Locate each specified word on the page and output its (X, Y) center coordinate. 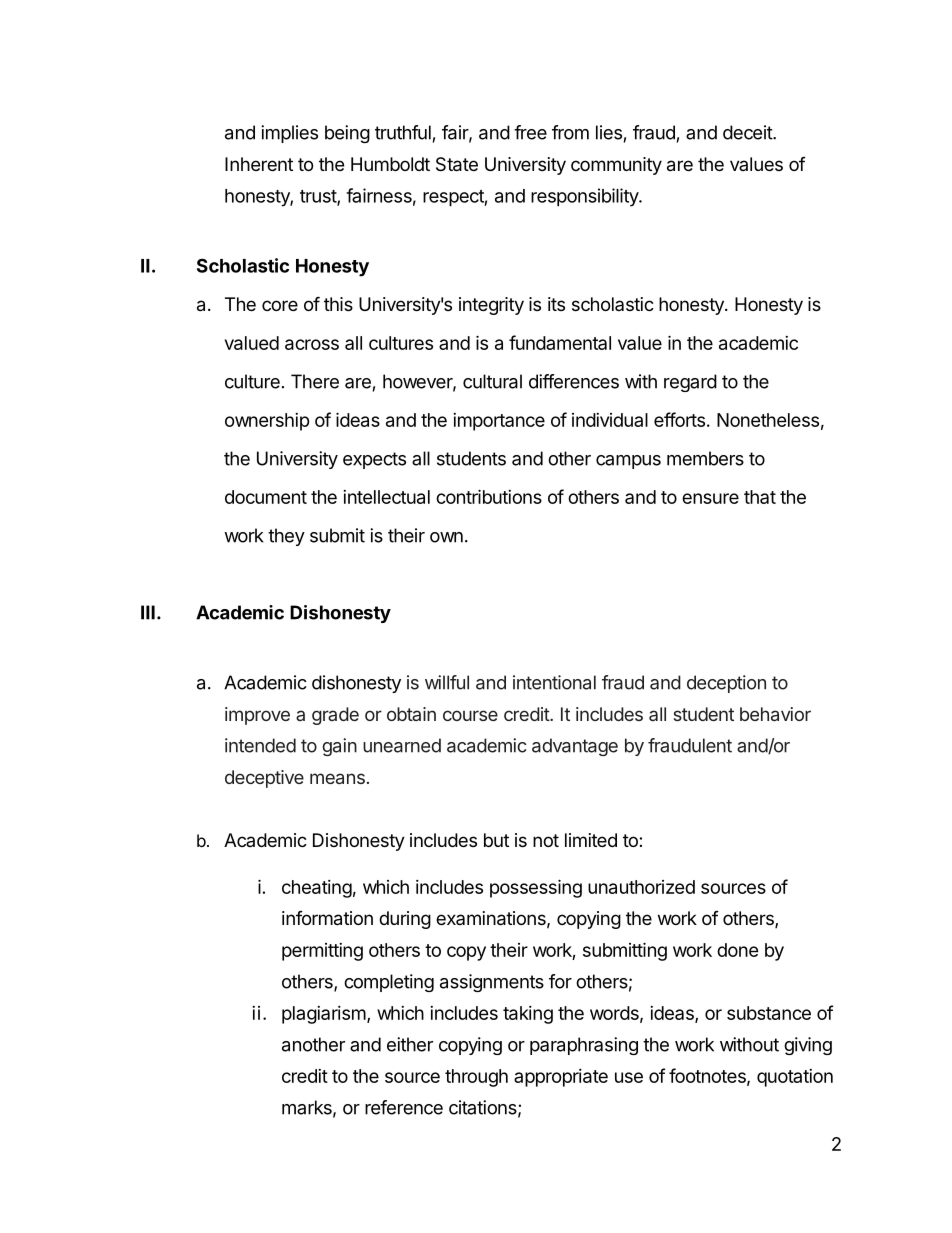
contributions (489, 496)
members (705, 458)
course (470, 715)
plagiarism (324, 1015)
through (476, 1078)
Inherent (259, 164)
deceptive (264, 779)
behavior (775, 714)
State (457, 164)
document (266, 497)
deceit (748, 132)
